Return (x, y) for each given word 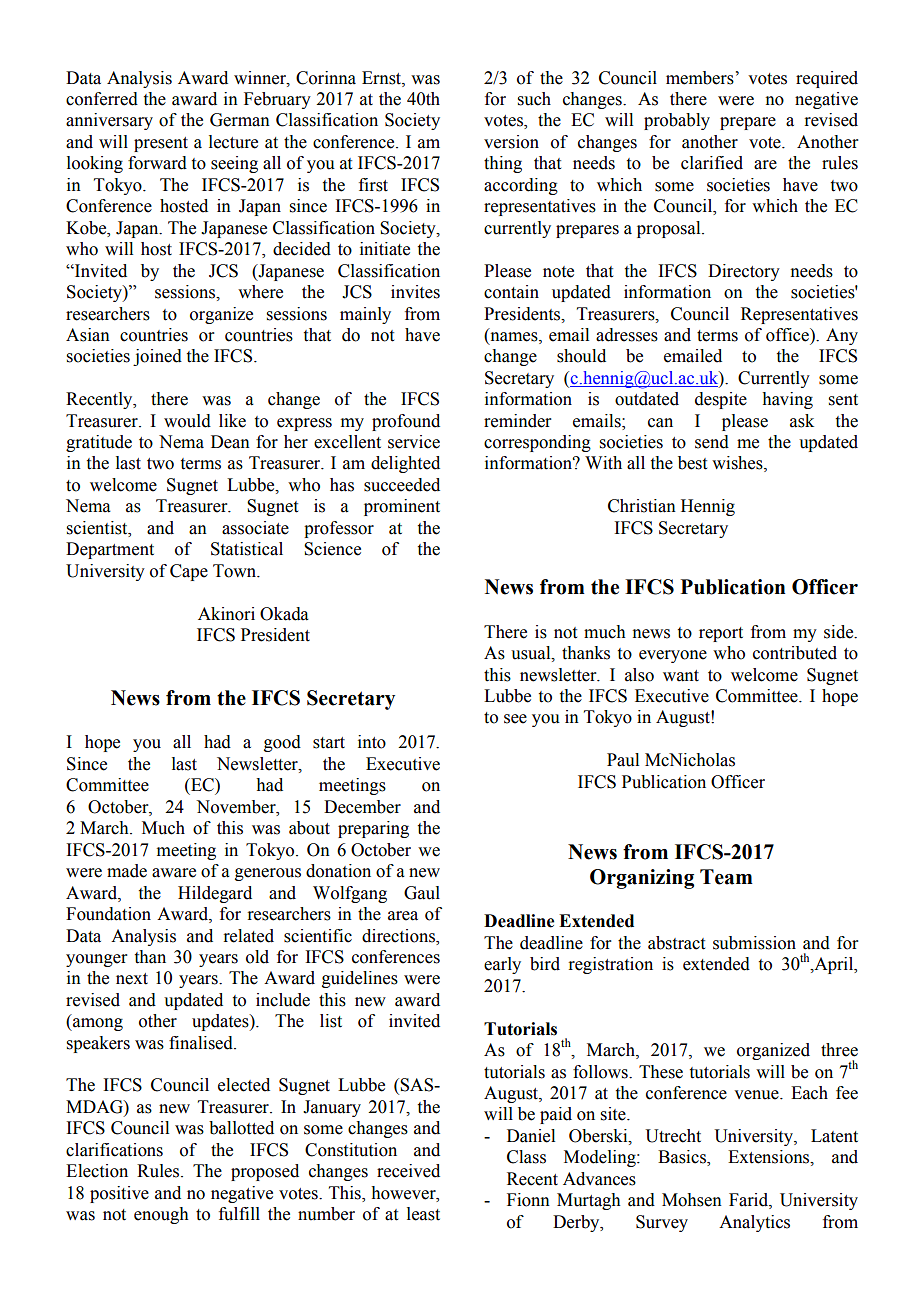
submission (754, 943)
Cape (189, 572)
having (787, 400)
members (700, 78)
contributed (795, 653)
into (372, 742)
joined (157, 357)
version (511, 142)
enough (161, 1215)
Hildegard (215, 894)
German (240, 120)
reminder (518, 421)
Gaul (422, 893)
